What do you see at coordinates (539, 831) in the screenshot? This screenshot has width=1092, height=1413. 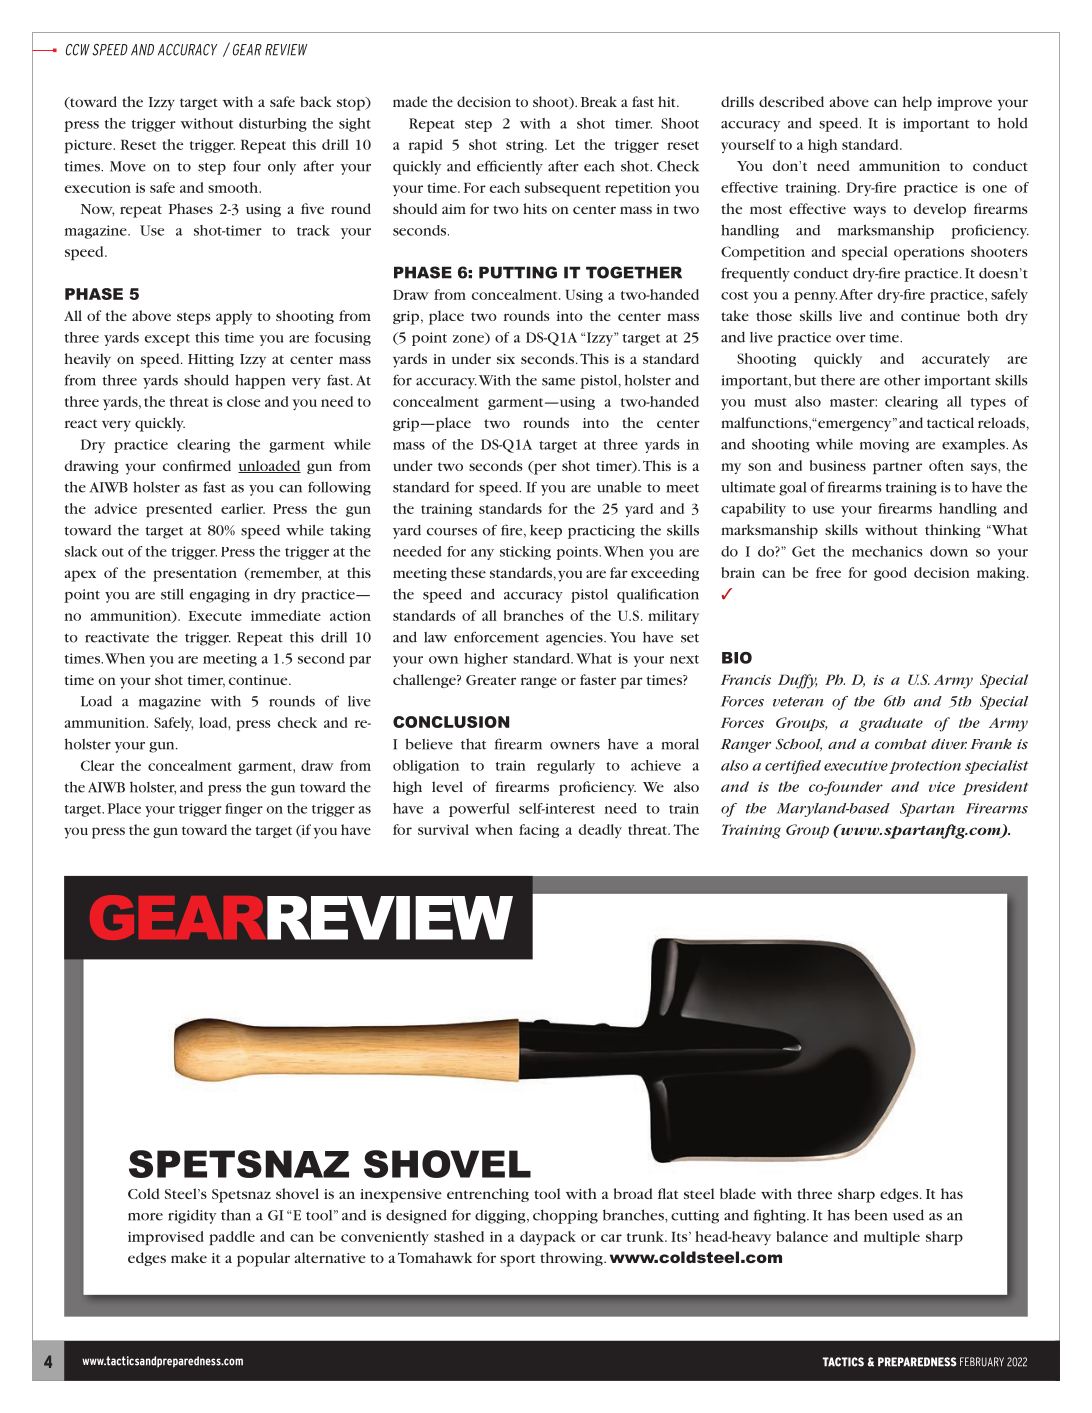 I see `facing` at bounding box center [539, 831].
